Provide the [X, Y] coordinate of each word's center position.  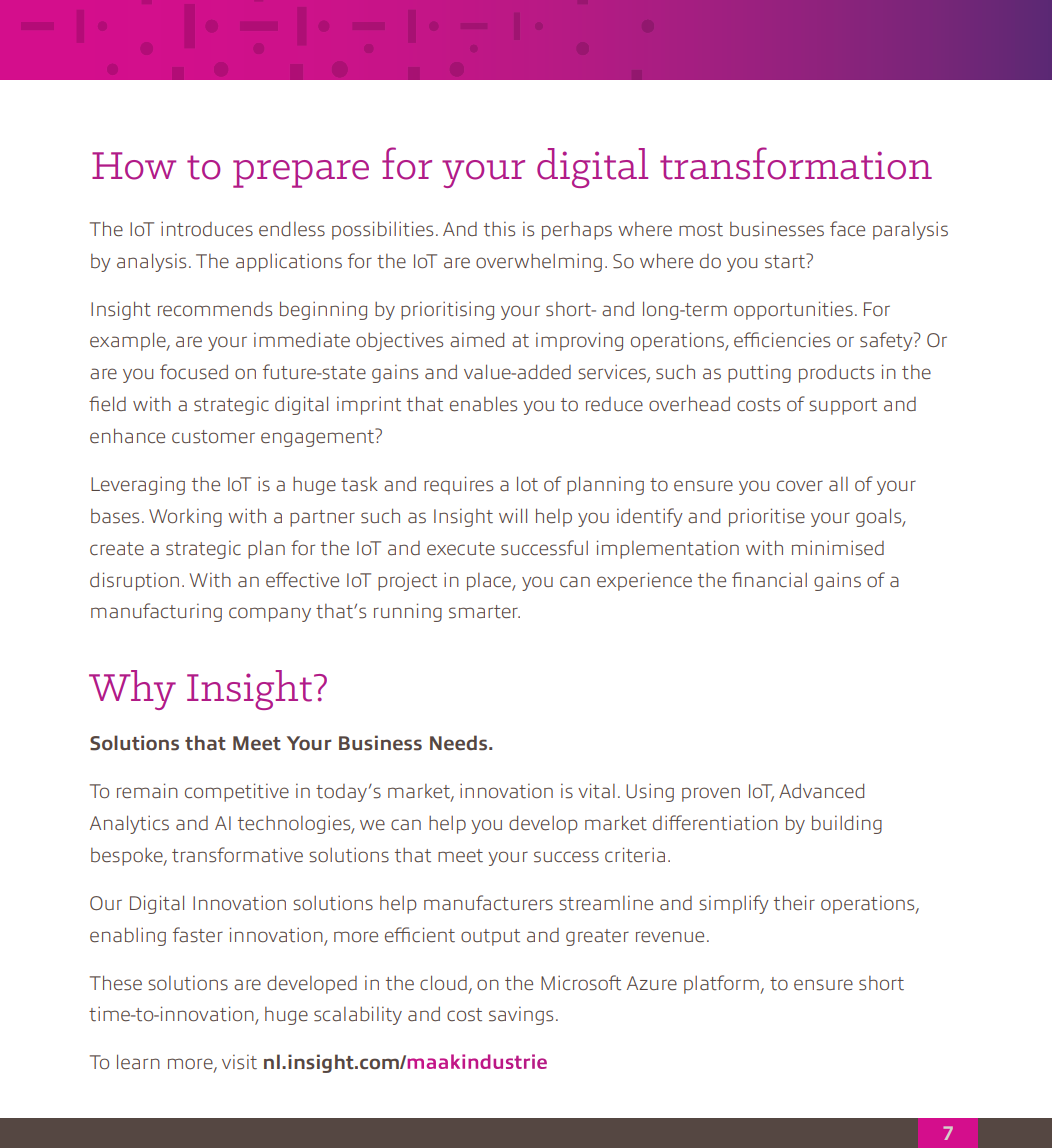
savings [521, 1016]
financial [769, 579]
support [843, 406]
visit [239, 1062]
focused [194, 372]
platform [722, 984]
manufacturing [156, 612]
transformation [796, 163]
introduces [207, 229]
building [847, 824]
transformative [237, 855]
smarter [484, 612]
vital [596, 790]
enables [483, 404]
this [499, 229]
